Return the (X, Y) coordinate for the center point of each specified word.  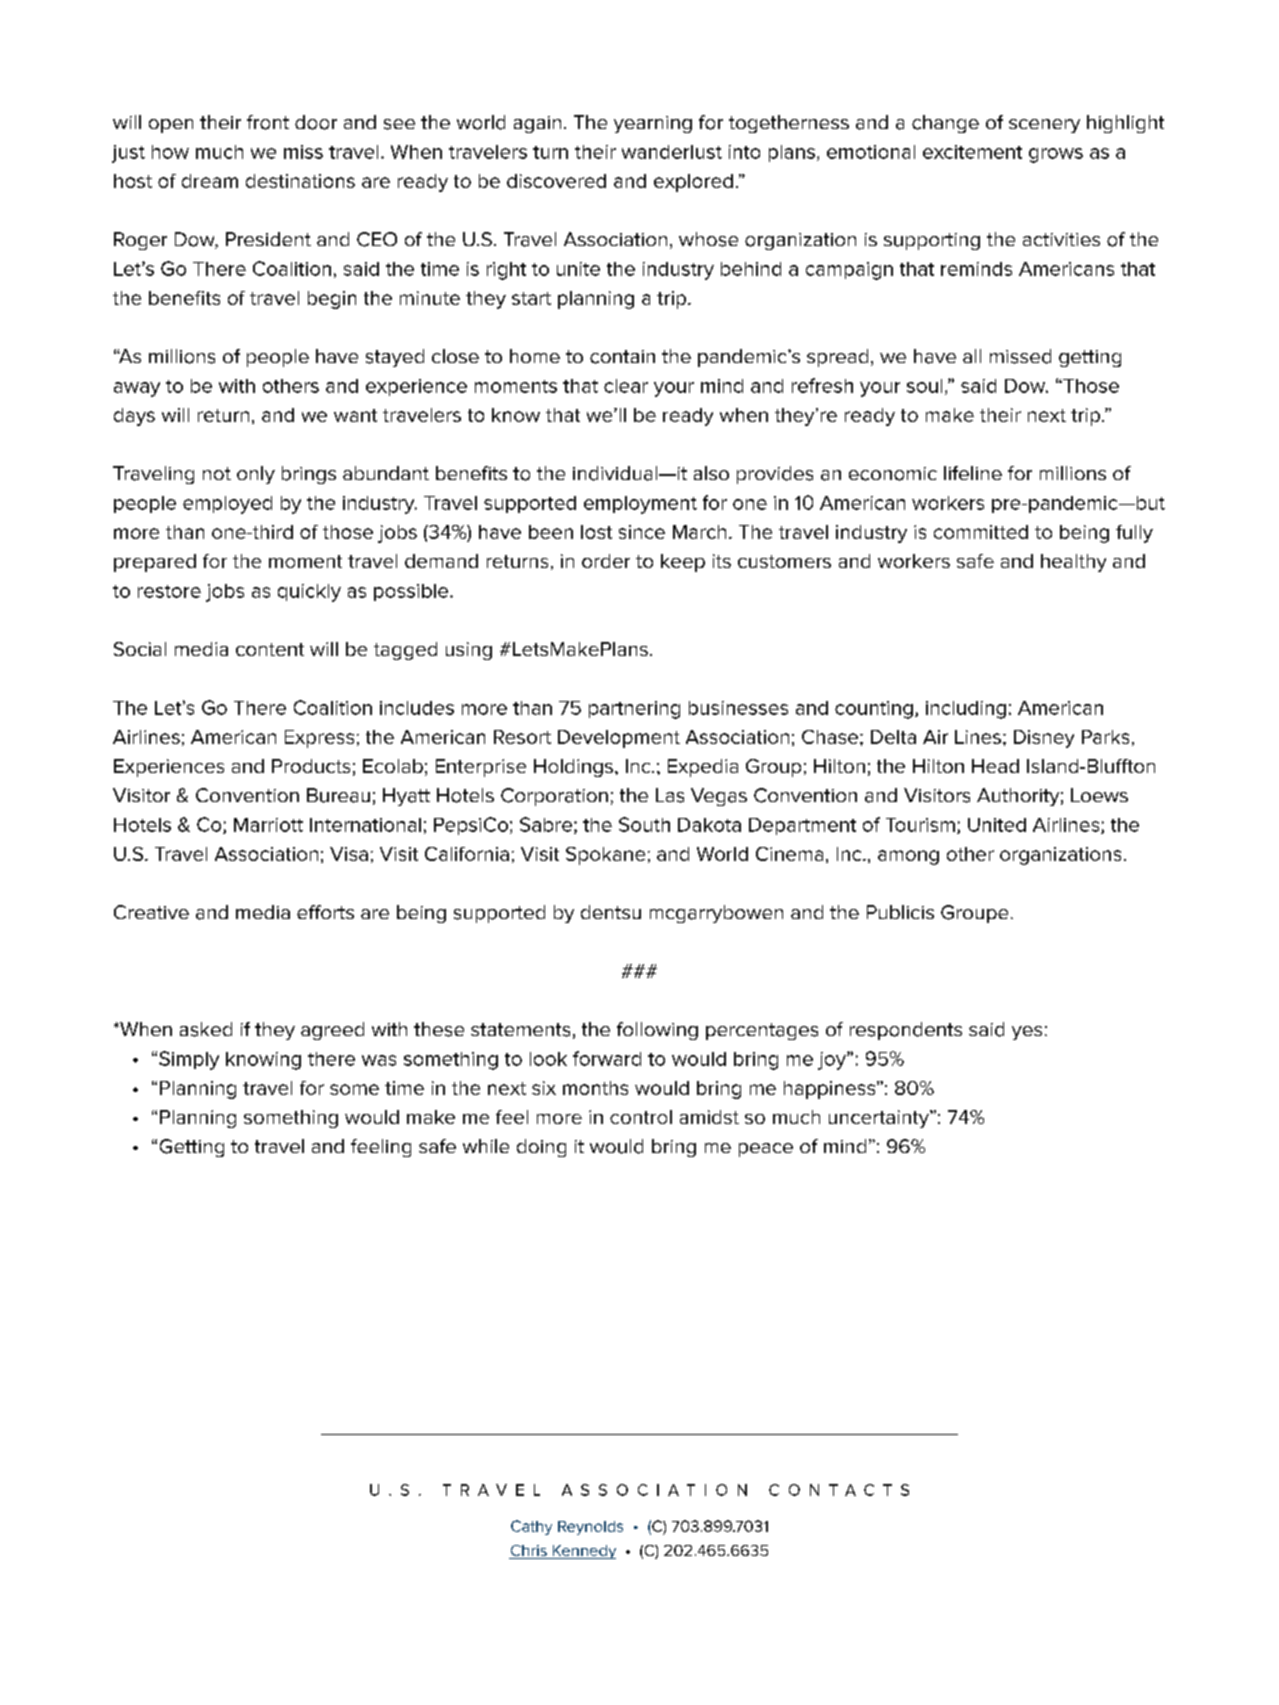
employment (640, 505)
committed (981, 532)
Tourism (920, 825)
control (641, 1117)
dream (210, 181)
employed (227, 505)
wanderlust (672, 152)
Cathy (531, 1527)
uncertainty (880, 1119)
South (644, 824)
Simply (189, 1060)
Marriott (268, 825)
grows (1056, 155)
